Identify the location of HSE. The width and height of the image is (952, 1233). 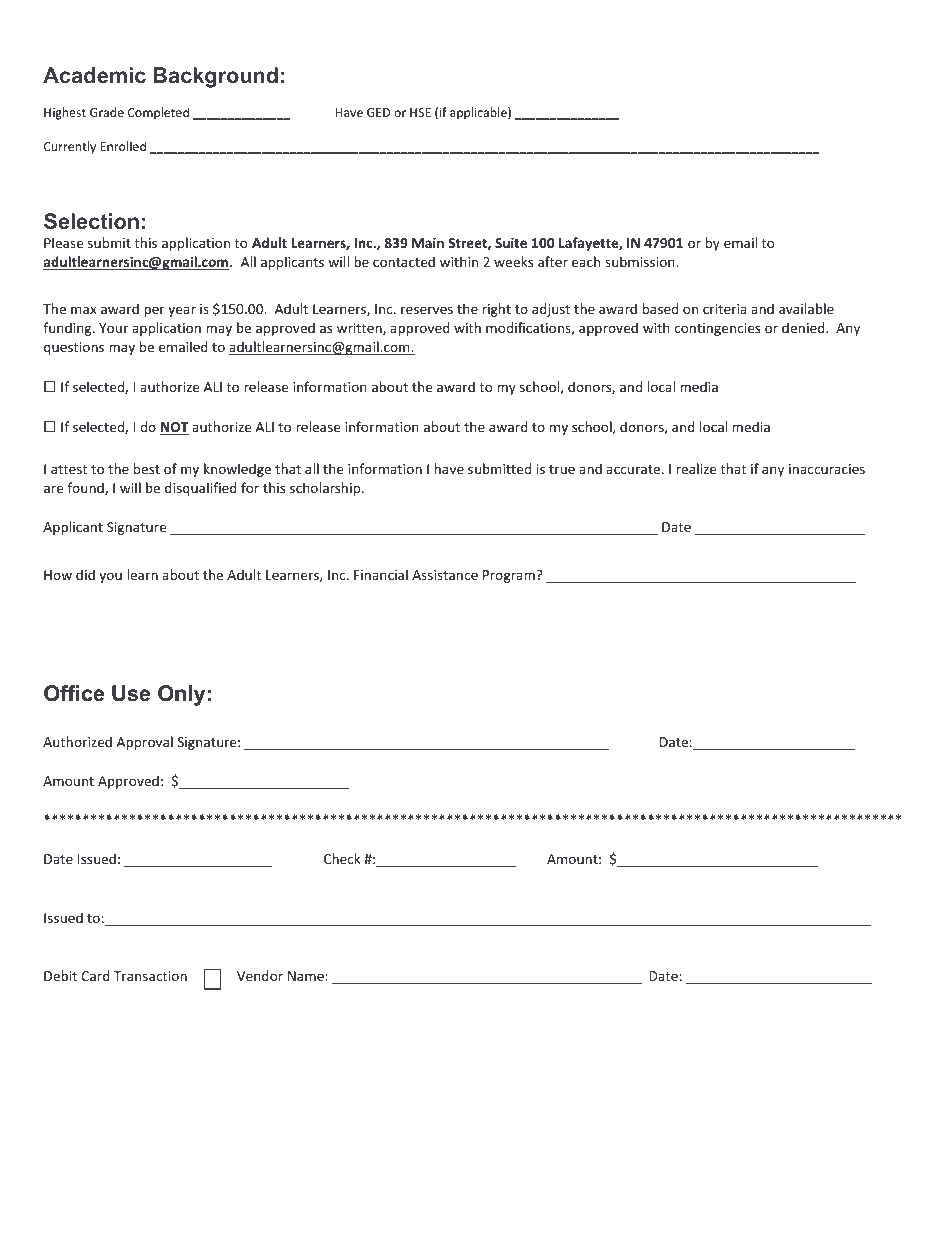
(420, 112).
